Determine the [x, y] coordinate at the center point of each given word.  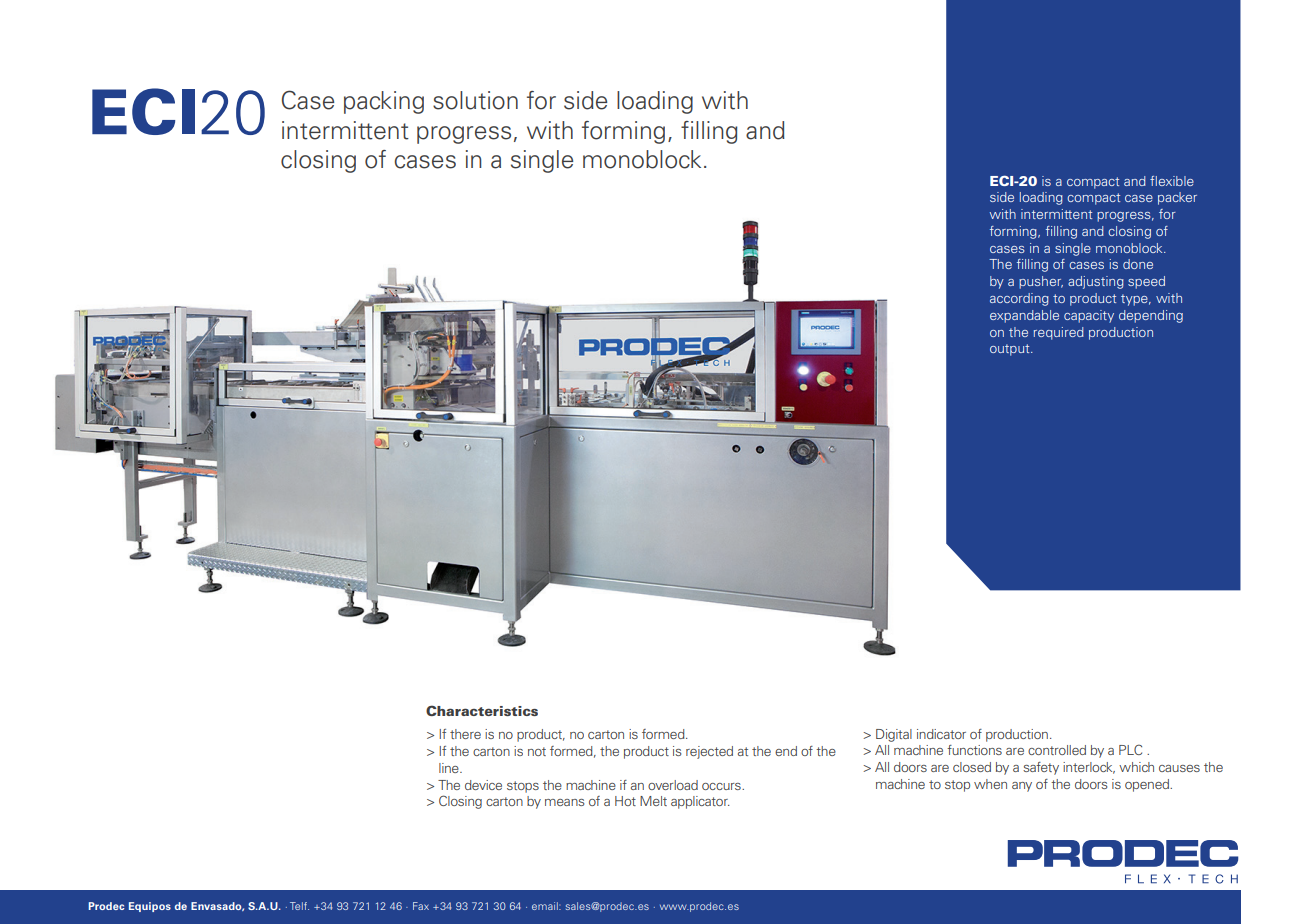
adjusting [1096, 282]
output [1011, 350]
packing [384, 102]
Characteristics [482, 710]
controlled [1057, 750]
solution [475, 100]
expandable [1024, 316]
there [465, 734]
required [1059, 333]
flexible [1172, 181]
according [1019, 299]
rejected [709, 752]
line [450, 768]
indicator [941, 734]
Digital [894, 735]
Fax [421, 906]
